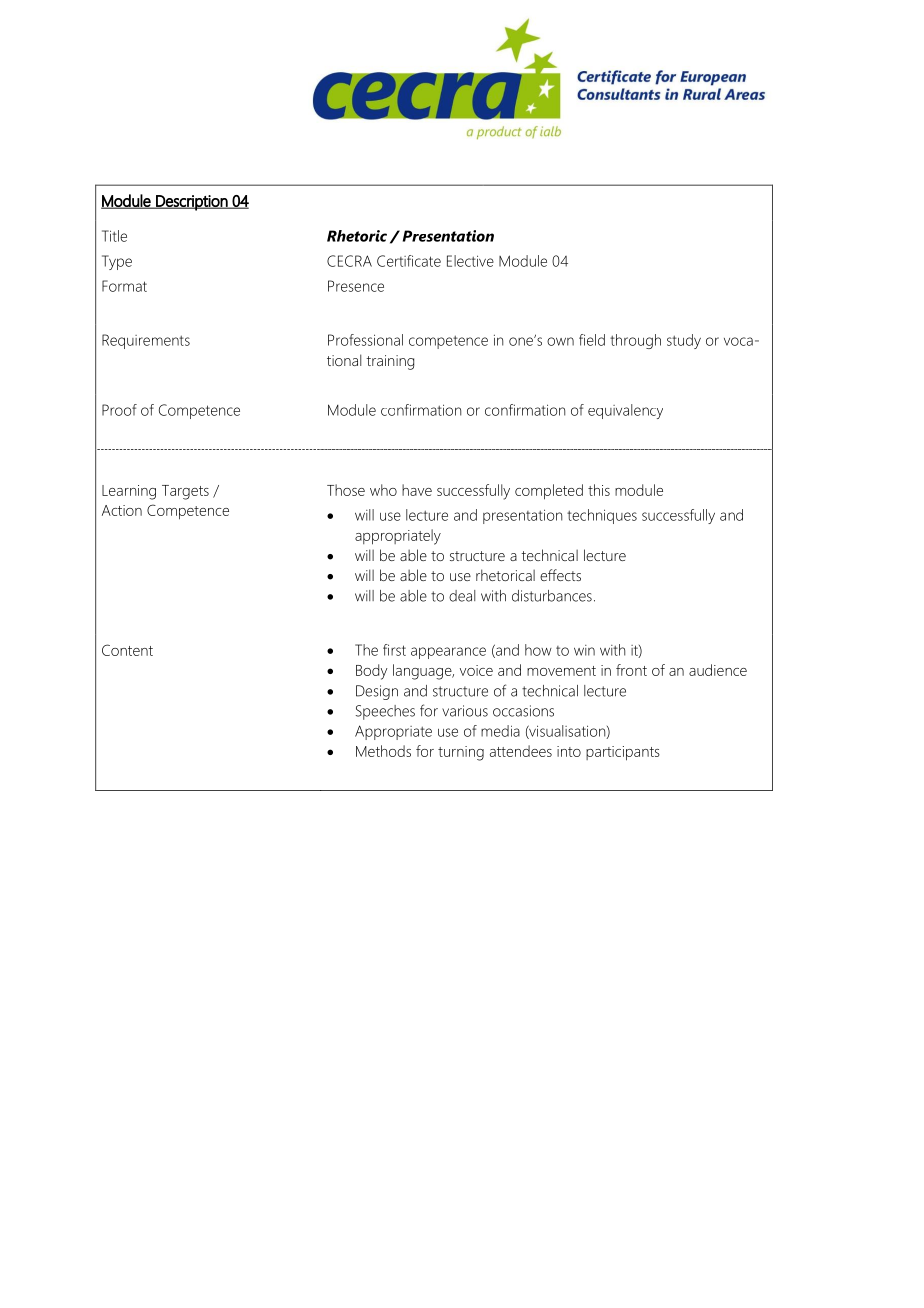 Image resolution: width=924 pixels, height=1308 pixels. I want to click on Certificate, so click(409, 261).
